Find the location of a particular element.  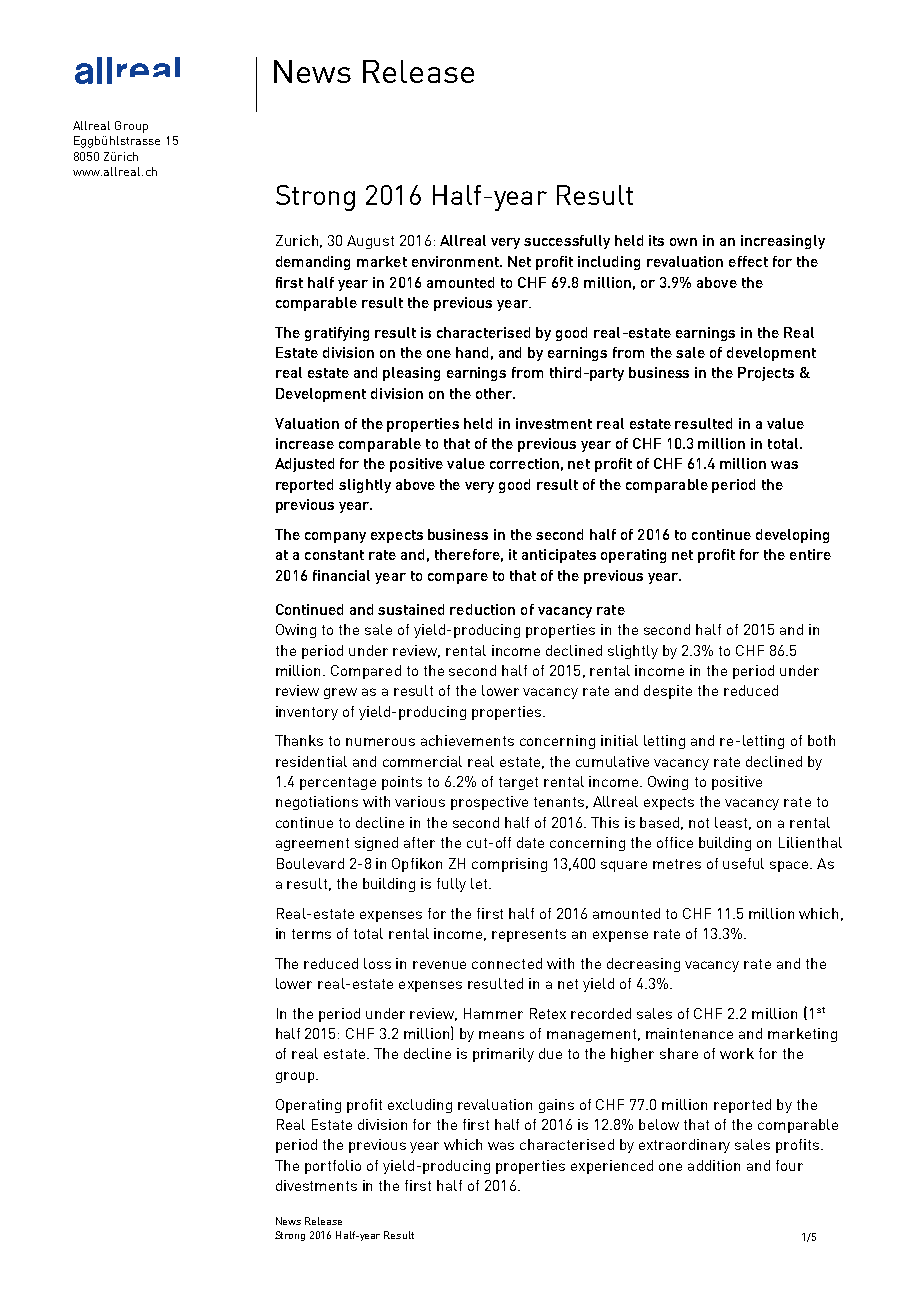

loss is located at coordinates (377, 963).
